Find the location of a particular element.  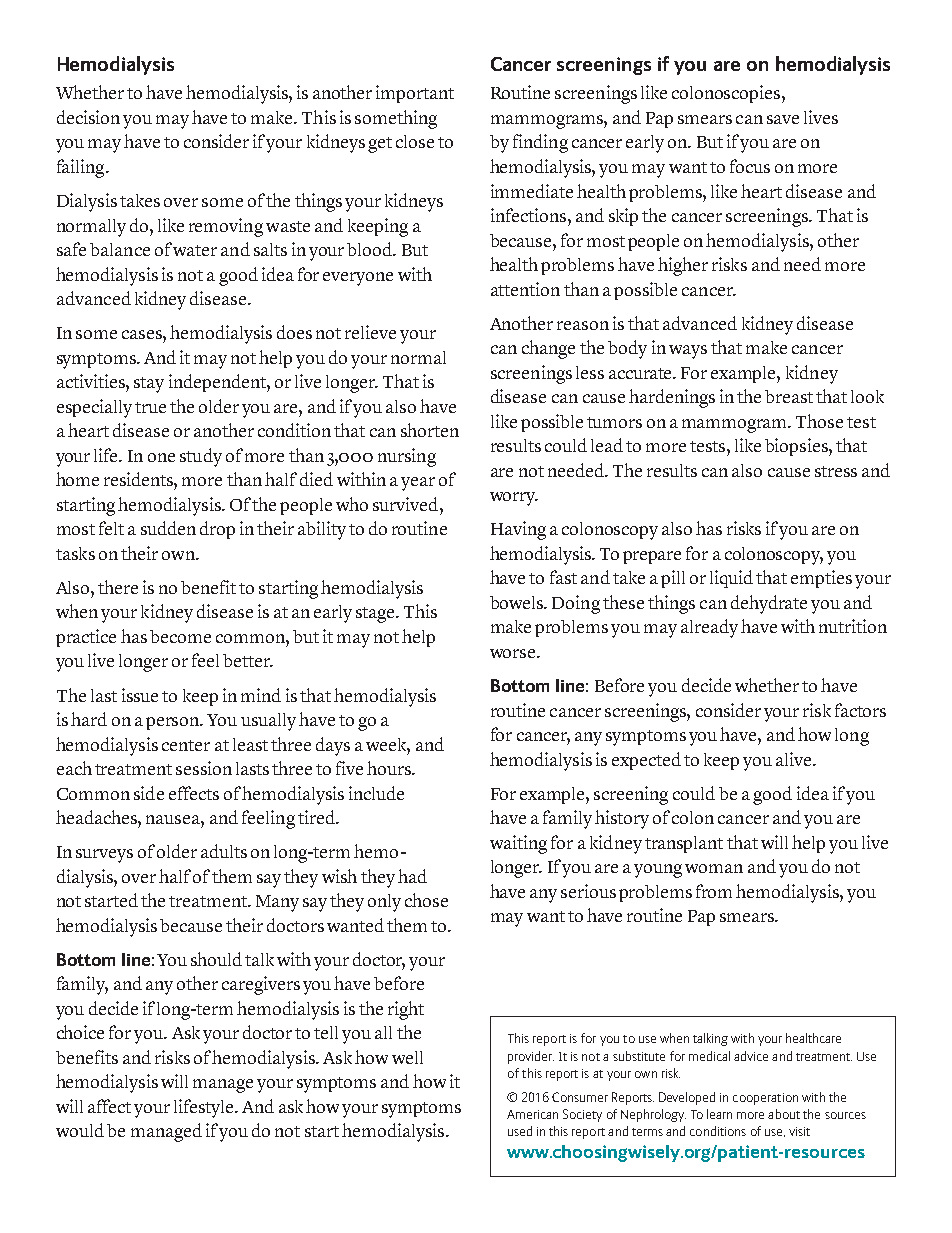

cooperation is located at coordinates (765, 1099).
